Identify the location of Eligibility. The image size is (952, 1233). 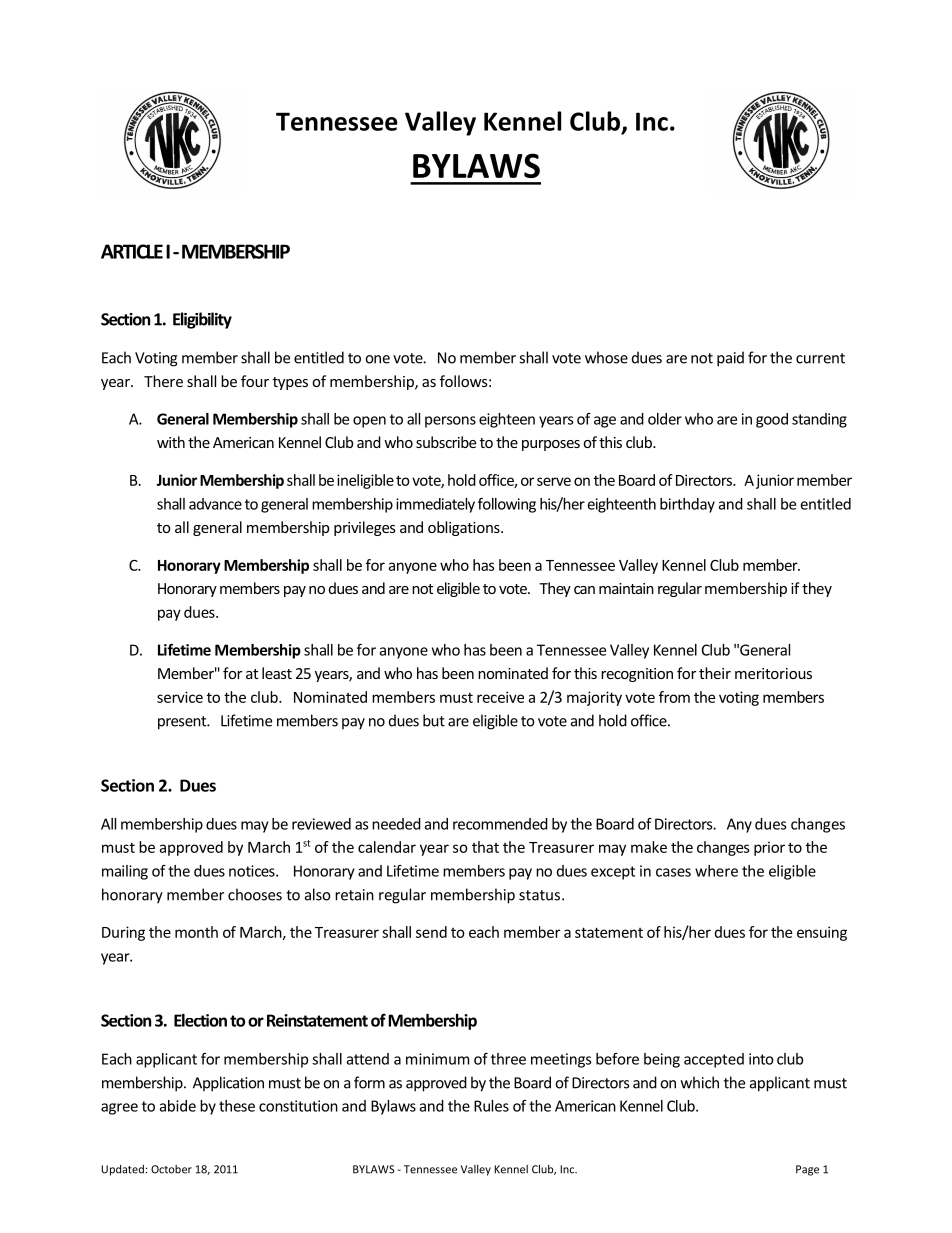
(202, 320).
